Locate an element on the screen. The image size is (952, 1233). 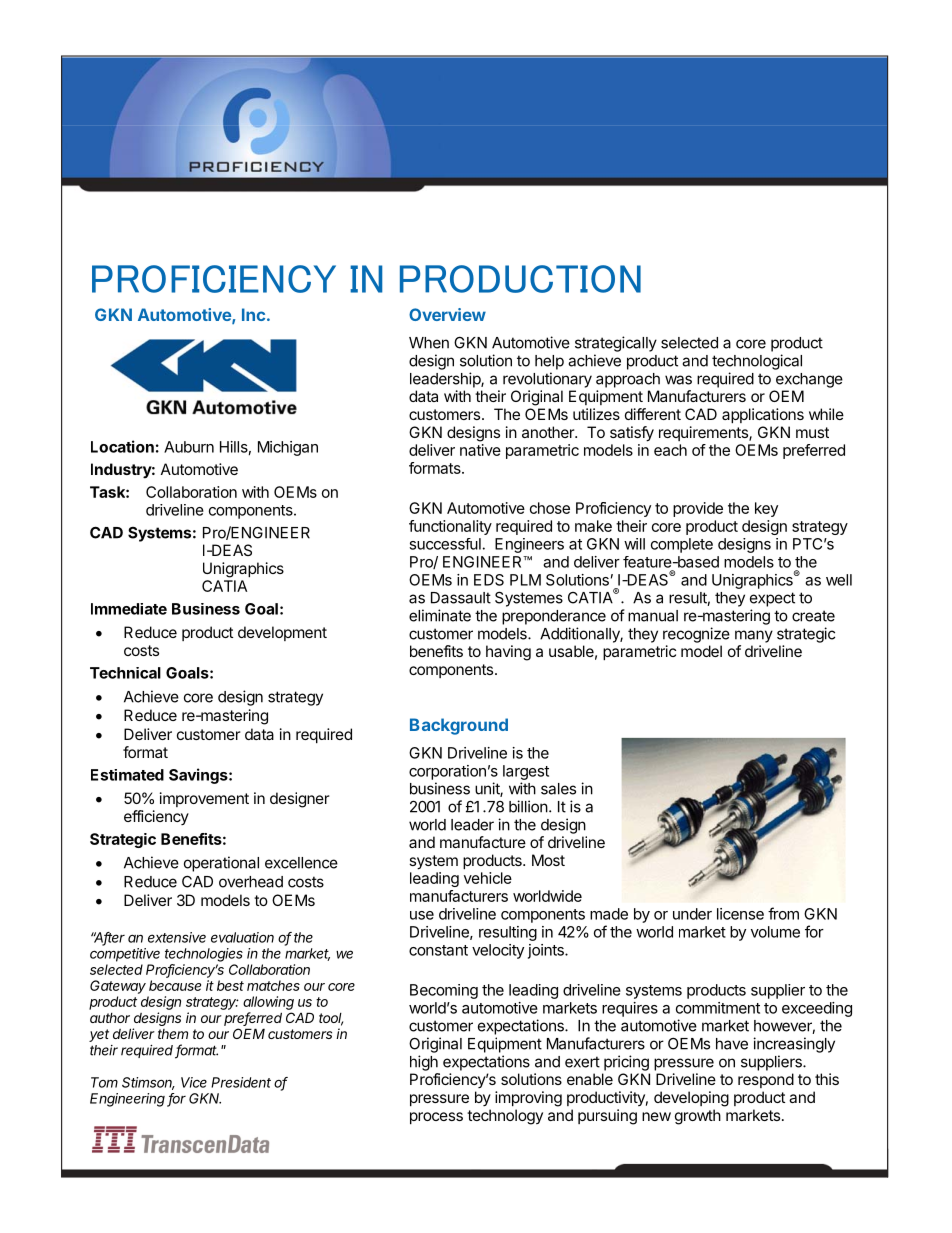
Background is located at coordinates (459, 726).
